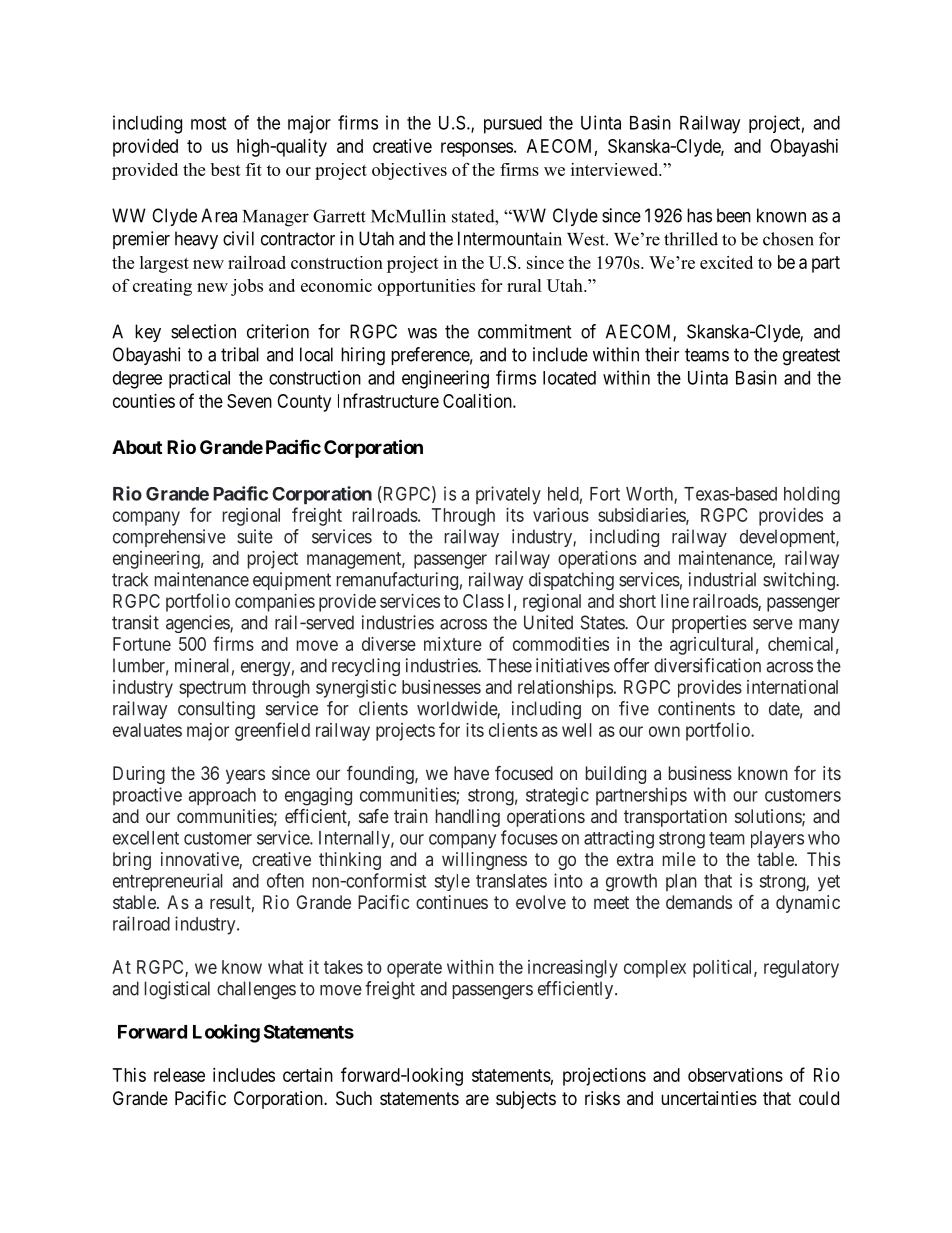 The height and width of the screenshot is (1233, 952). I want to click on Coalition, so click(478, 401).
